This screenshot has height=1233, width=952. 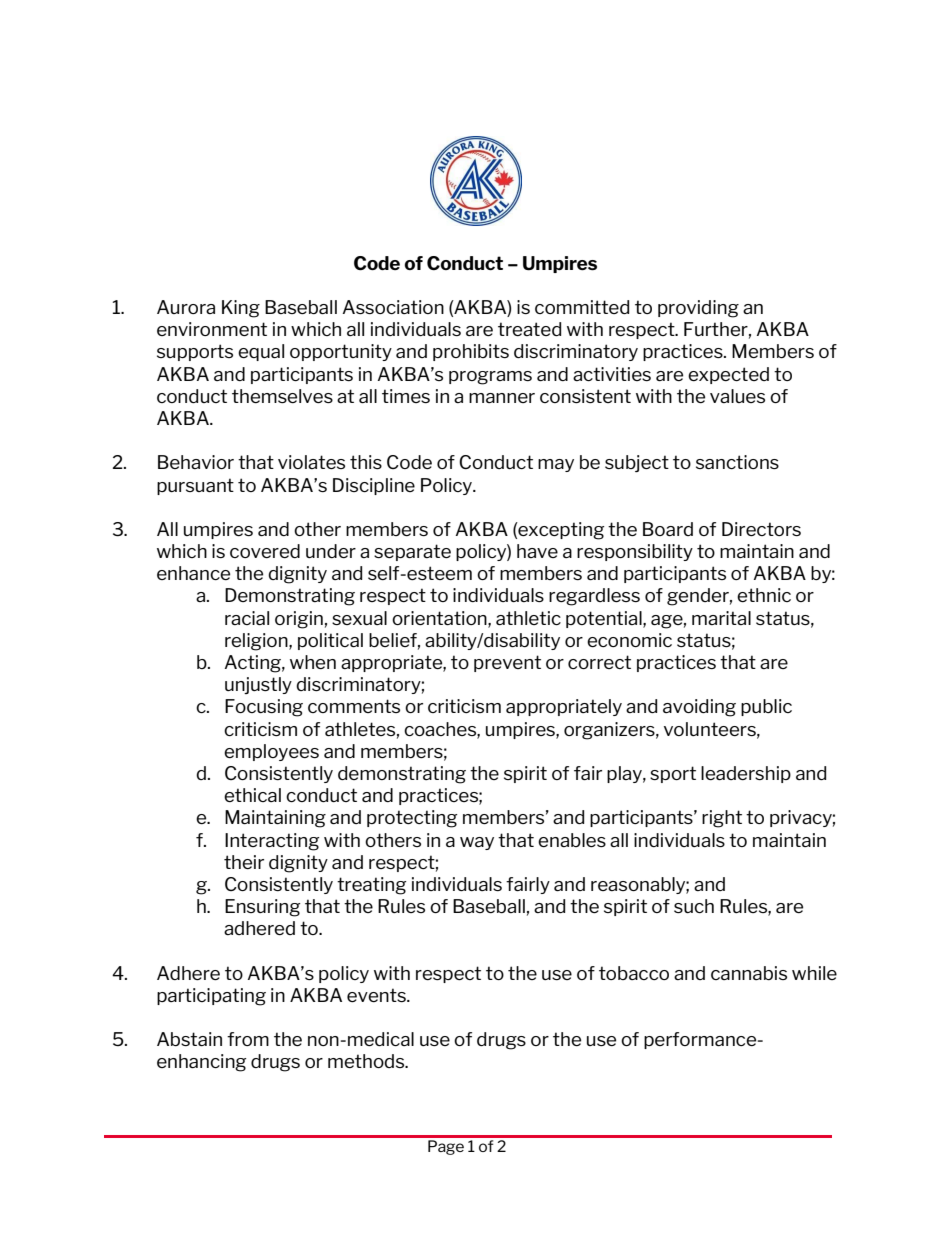 I want to click on right, so click(x=722, y=819).
